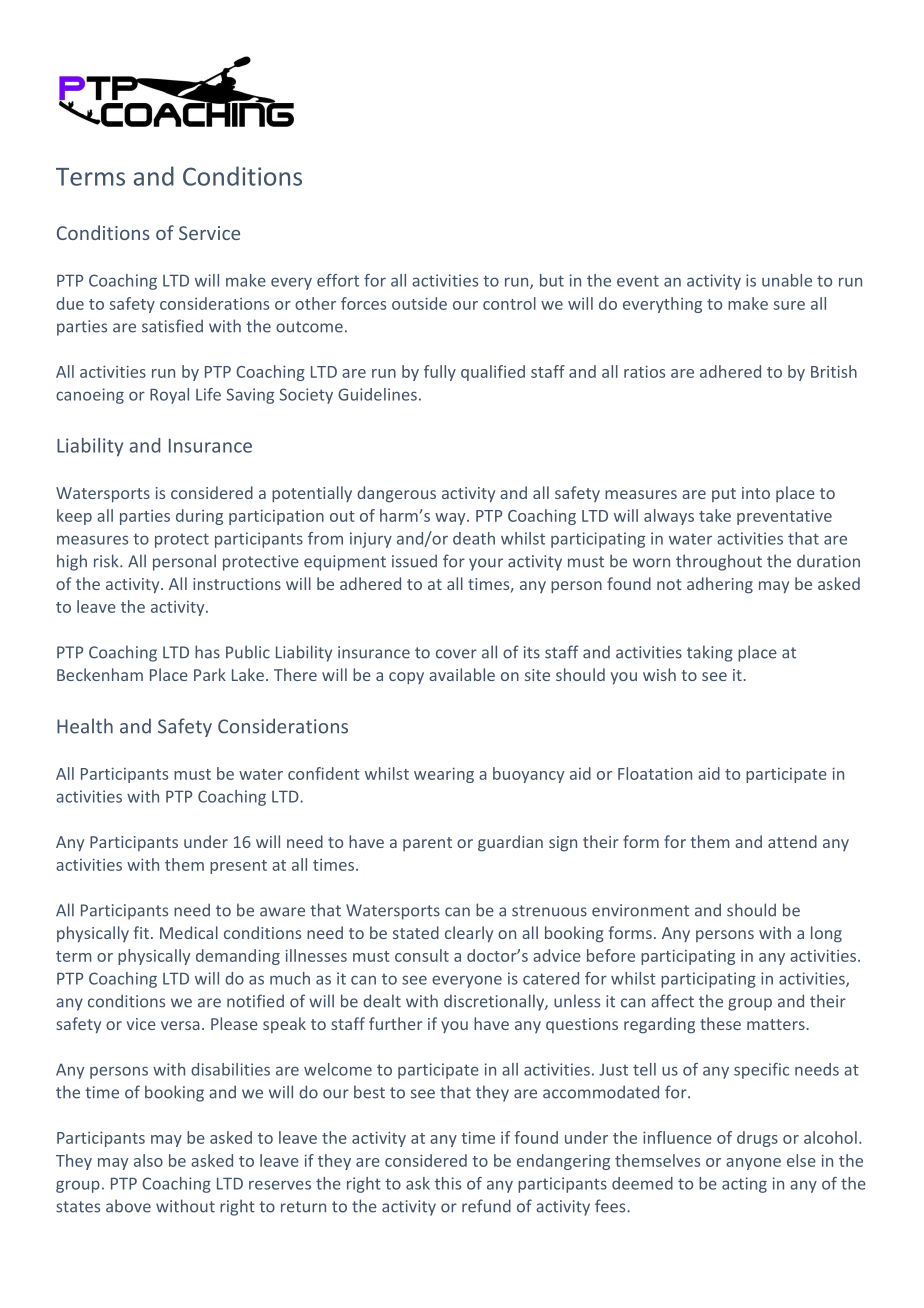 This screenshot has width=924, height=1308. What do you see at coordinates (141, 932) in the screenshot?
I see `fit` at bounding box center [141, 932].
